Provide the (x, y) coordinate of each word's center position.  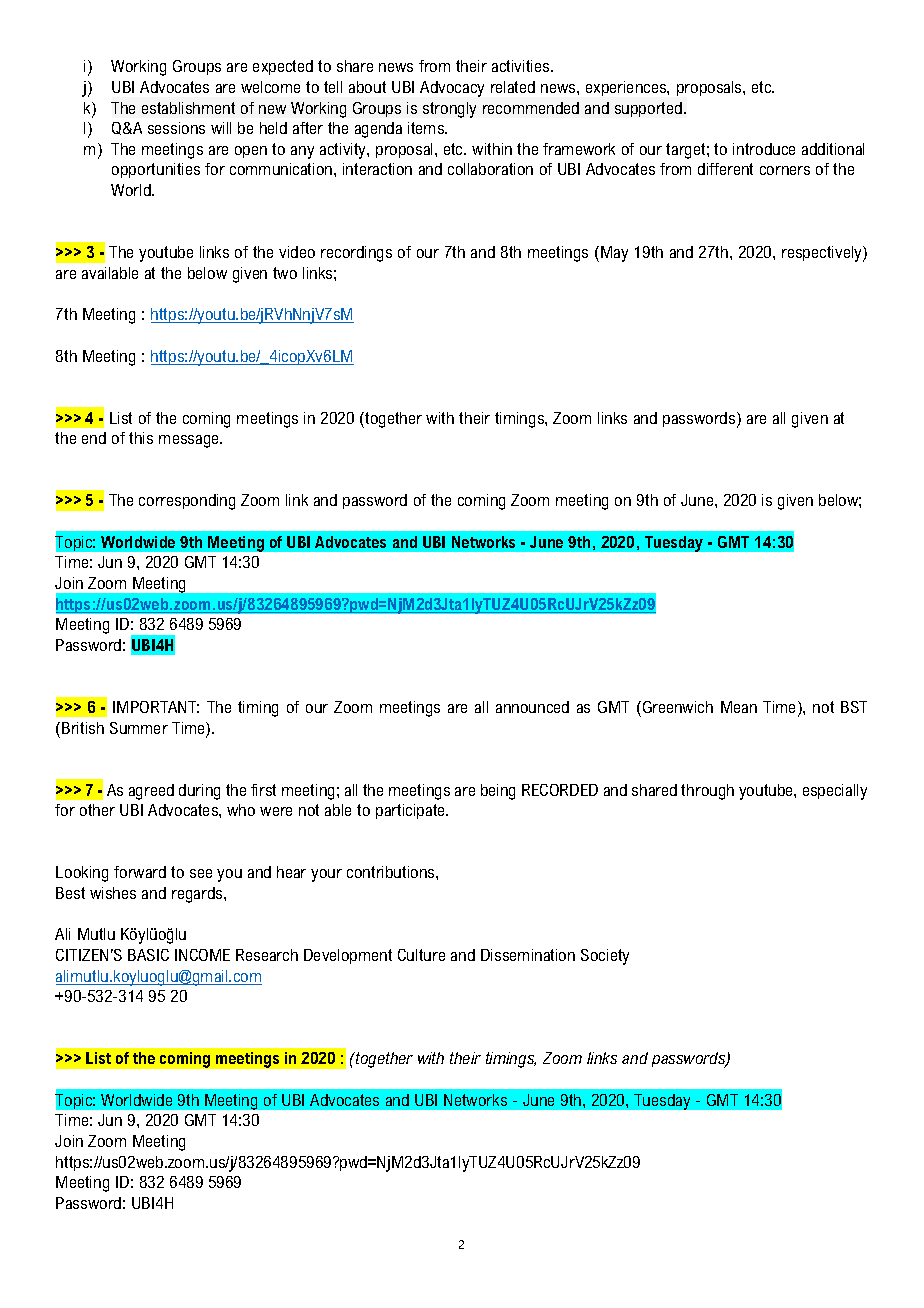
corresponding (187, 502)
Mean (739, 707)
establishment (188, 108)
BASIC (148, 955)
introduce (764, 149)
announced (532, 707)
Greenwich (676, 707)
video (297, 252)
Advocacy (452, 89)
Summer (139, 728)
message (190, 441)
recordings (356, 254)
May (614, 254)
